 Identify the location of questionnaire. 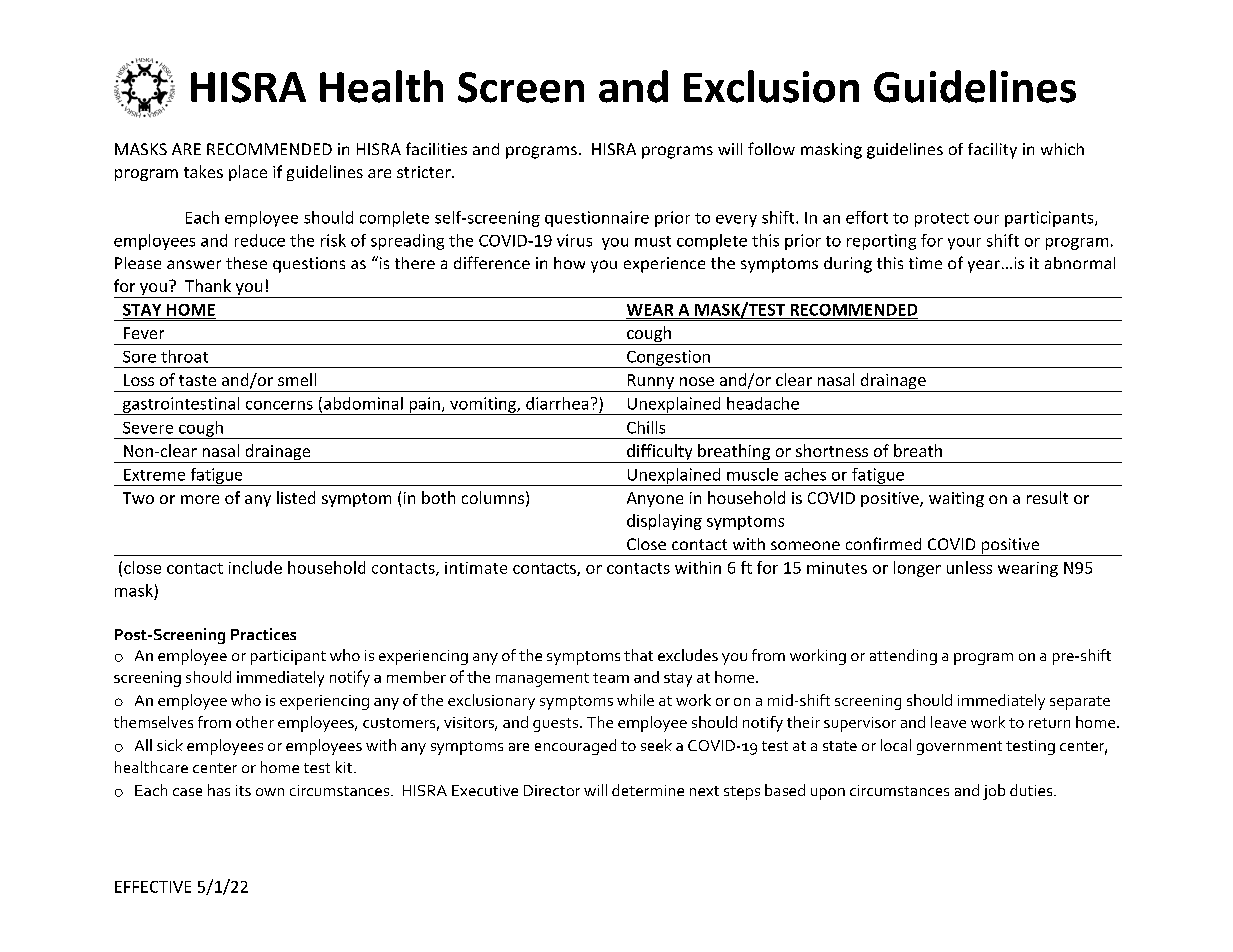
(597, 219).
